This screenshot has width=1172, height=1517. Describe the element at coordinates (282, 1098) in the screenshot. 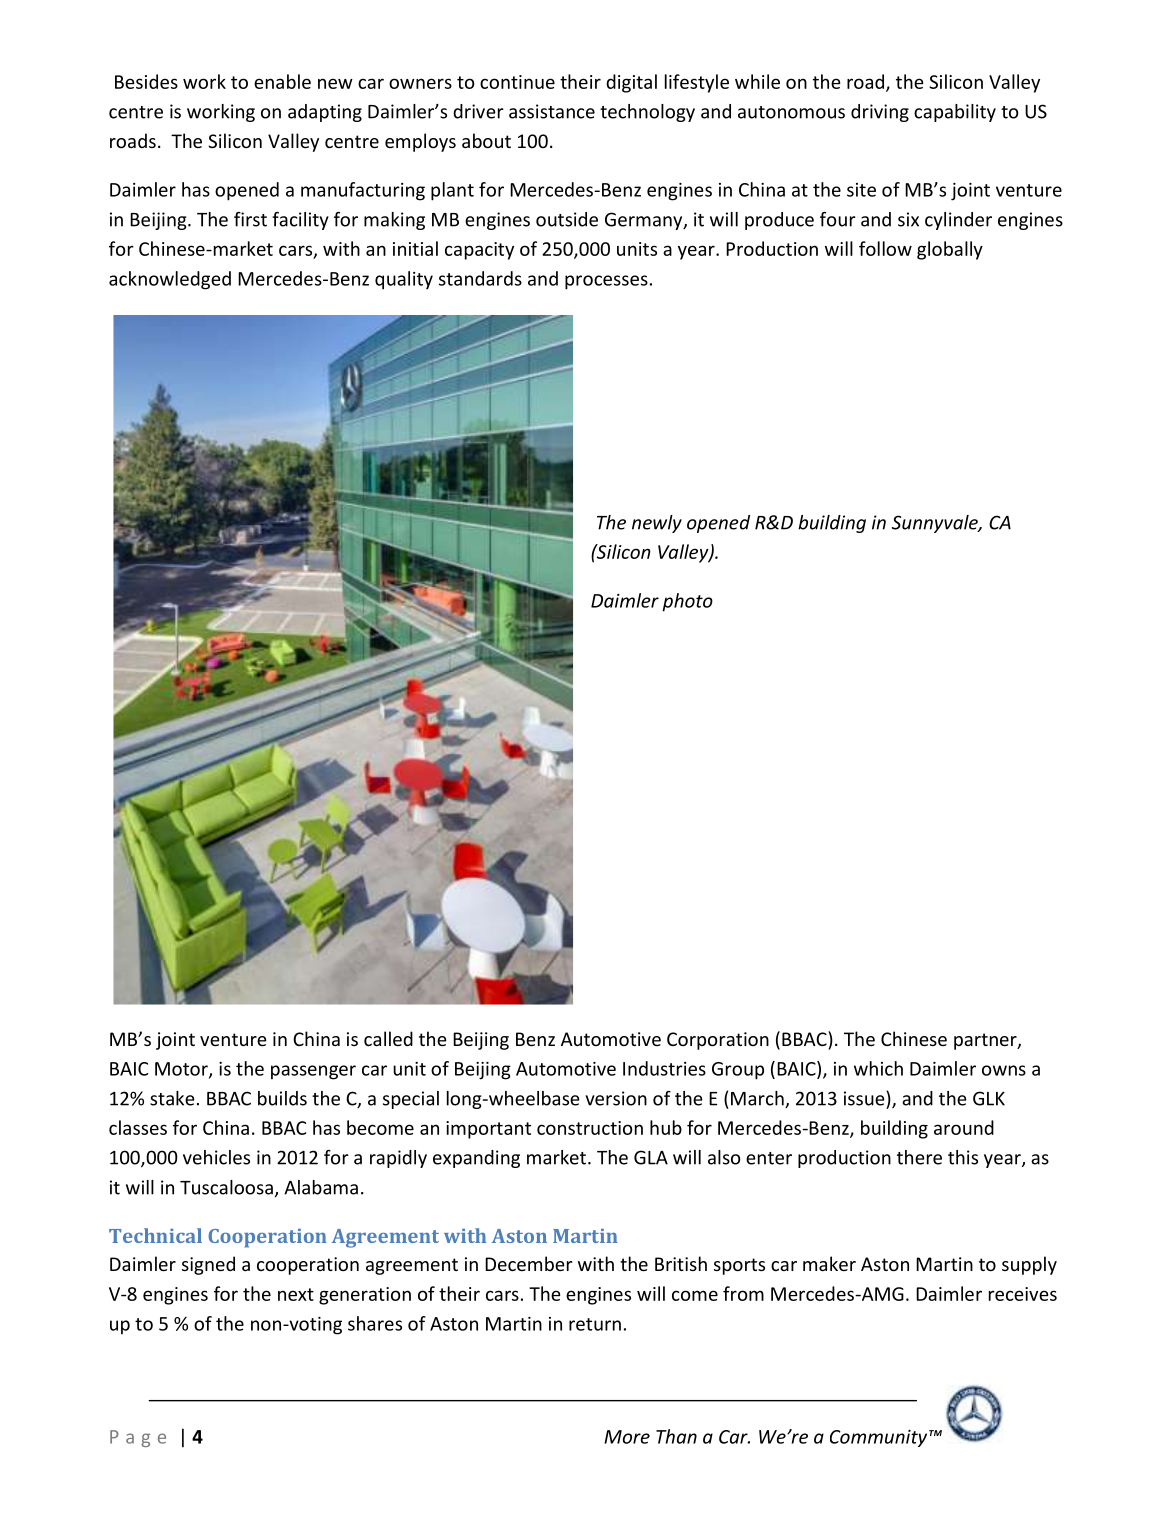

I see `builds` at that location.
